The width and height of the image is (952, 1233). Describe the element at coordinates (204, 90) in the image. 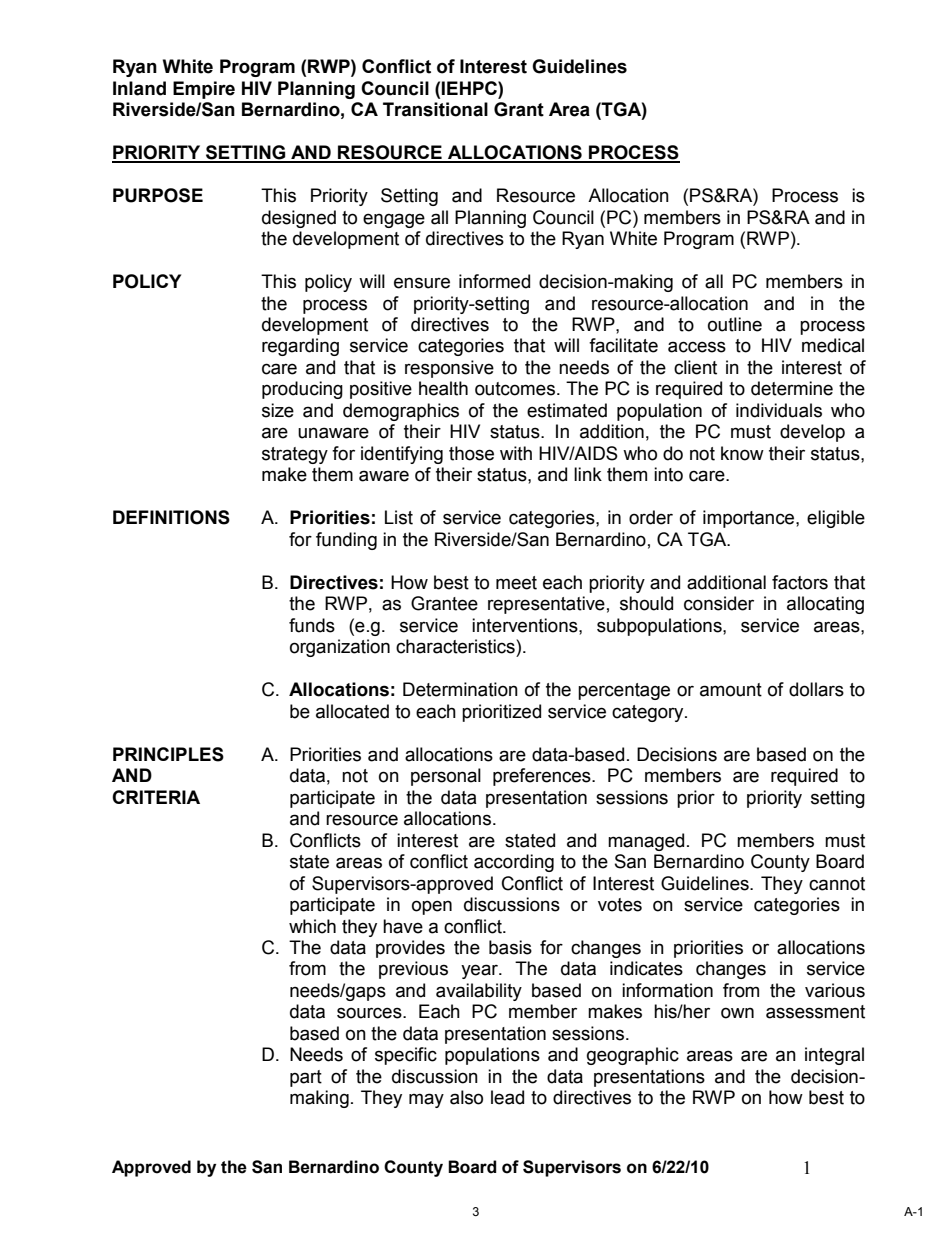

I see `Empire` at that location.
